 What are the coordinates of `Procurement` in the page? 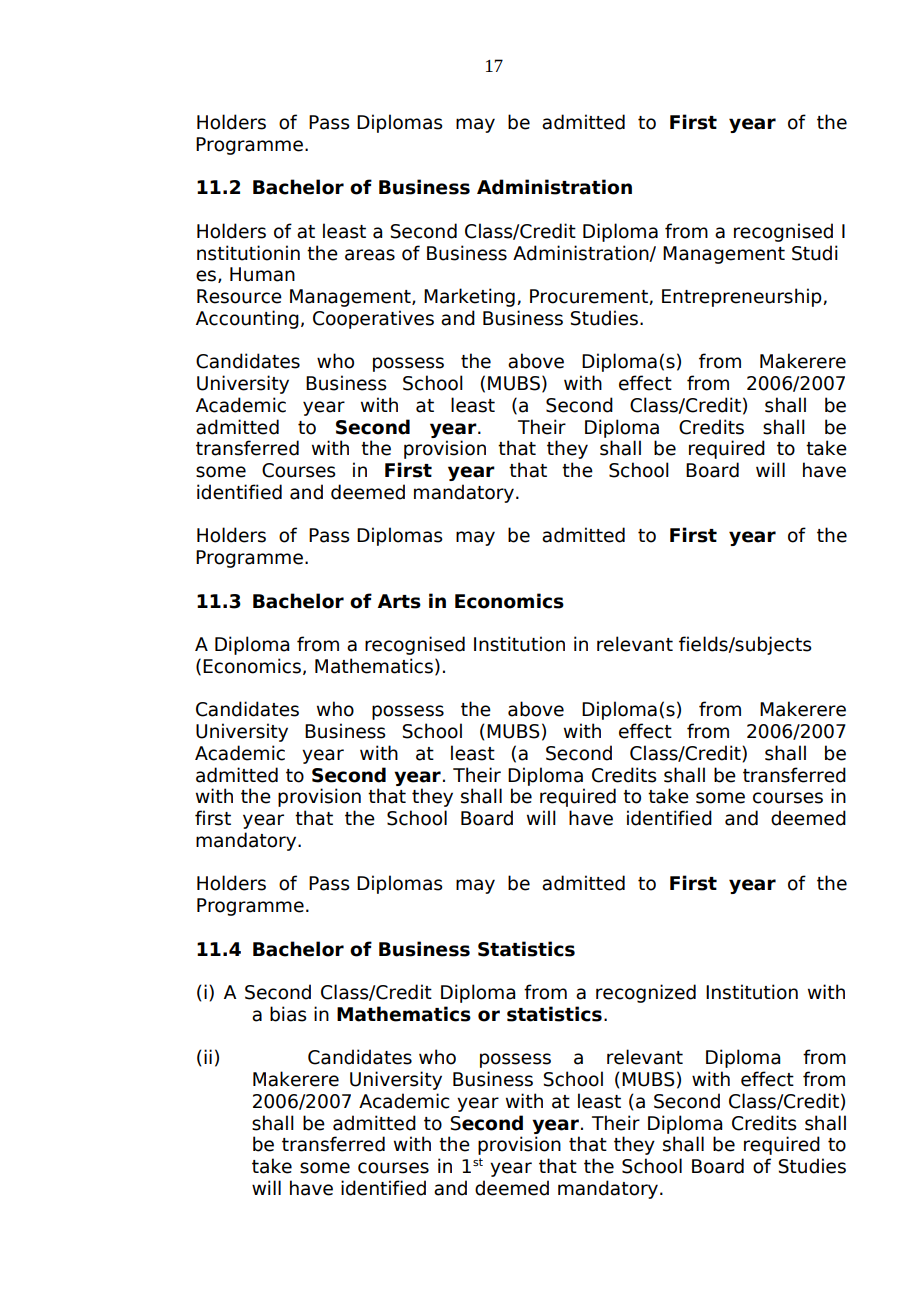 It's located at (590, 297).
